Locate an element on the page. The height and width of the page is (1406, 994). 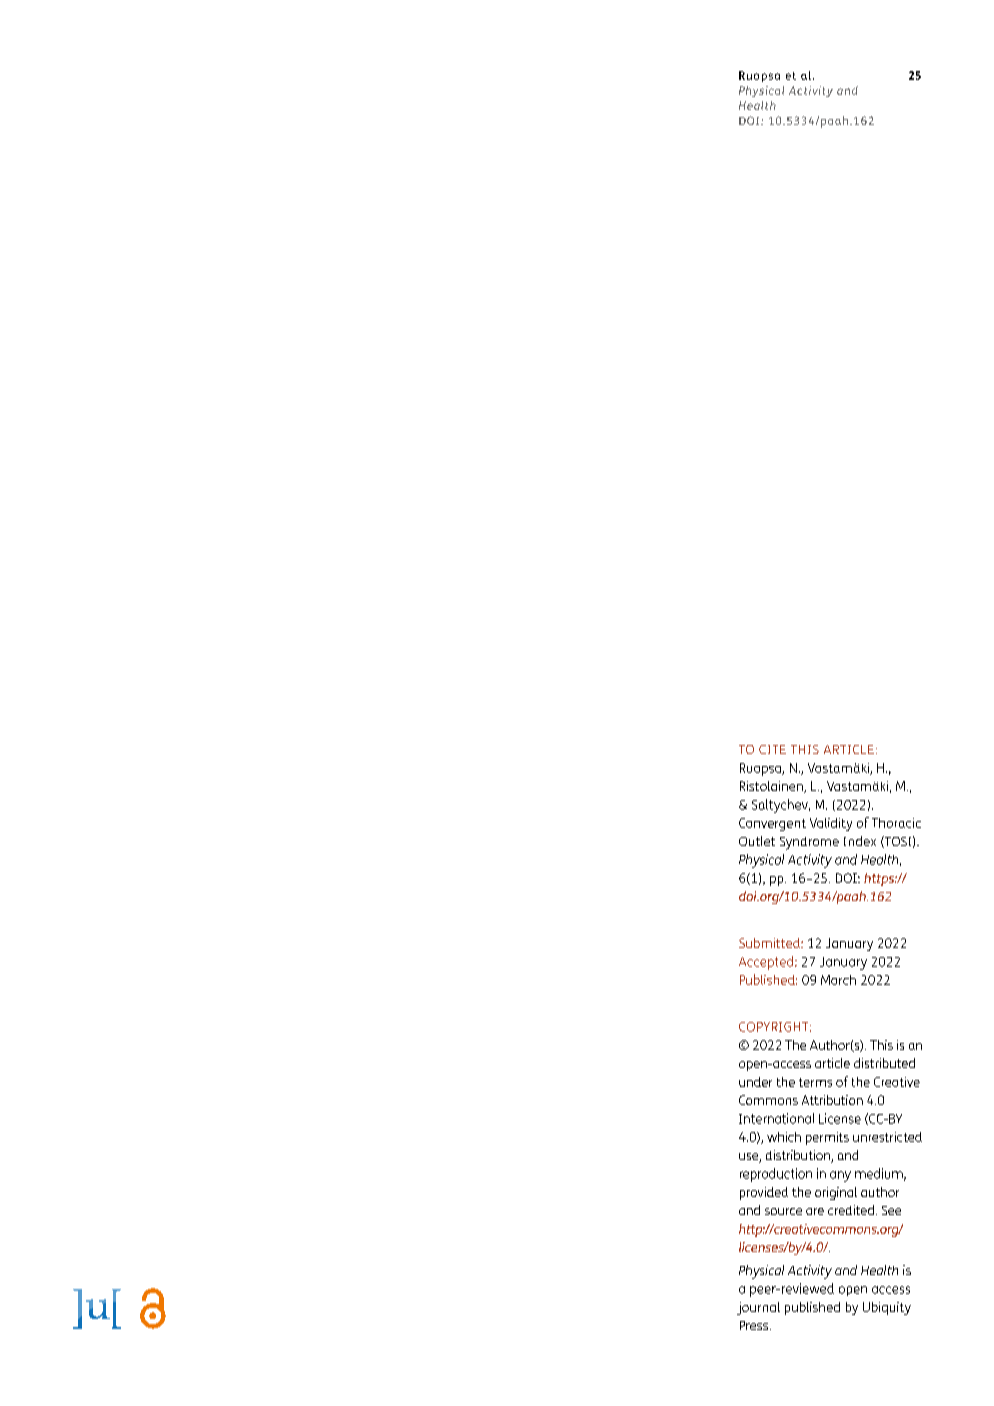
International is located at coordinates (776, 1118).
